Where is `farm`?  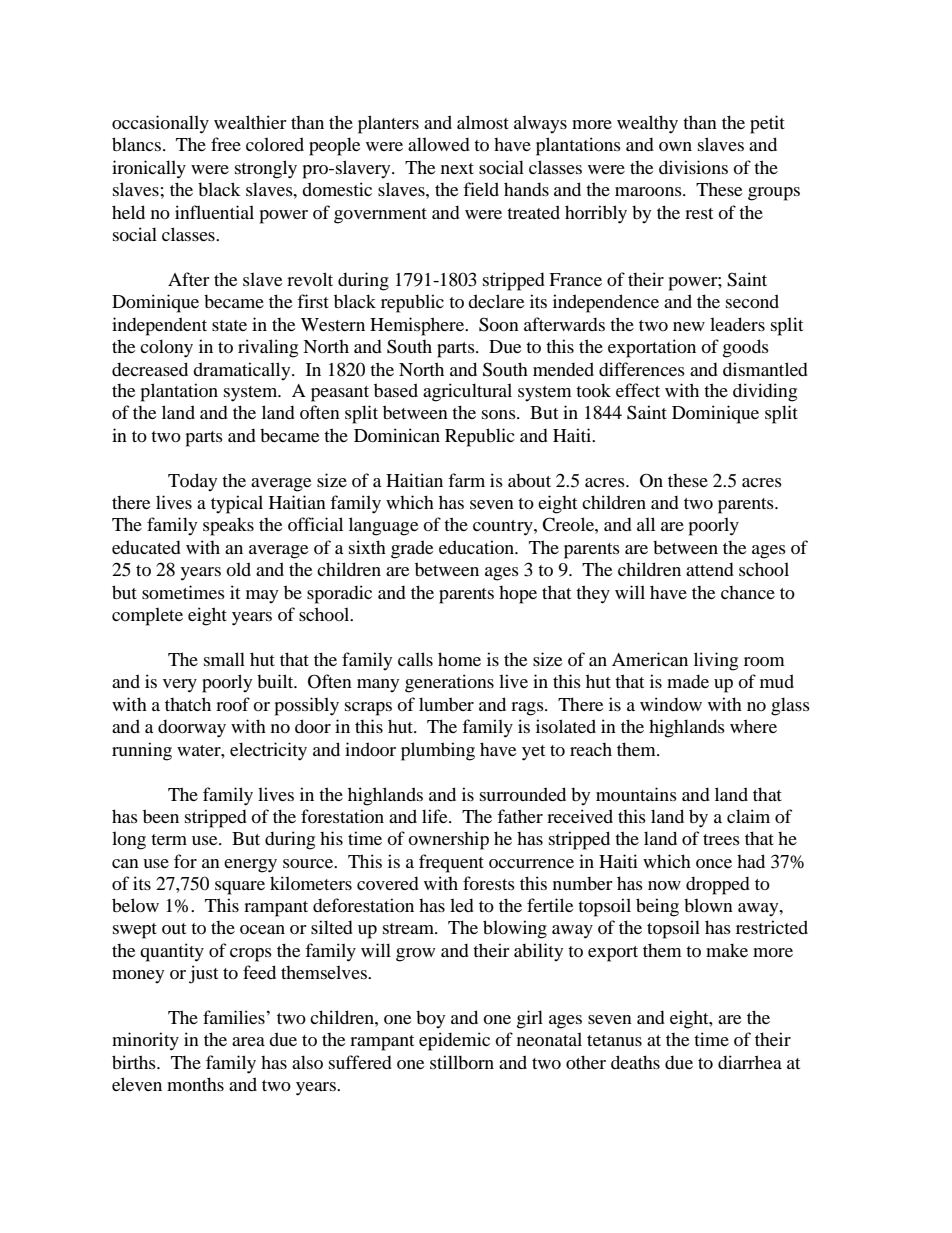
farm is located at coordinates (466, 480).
